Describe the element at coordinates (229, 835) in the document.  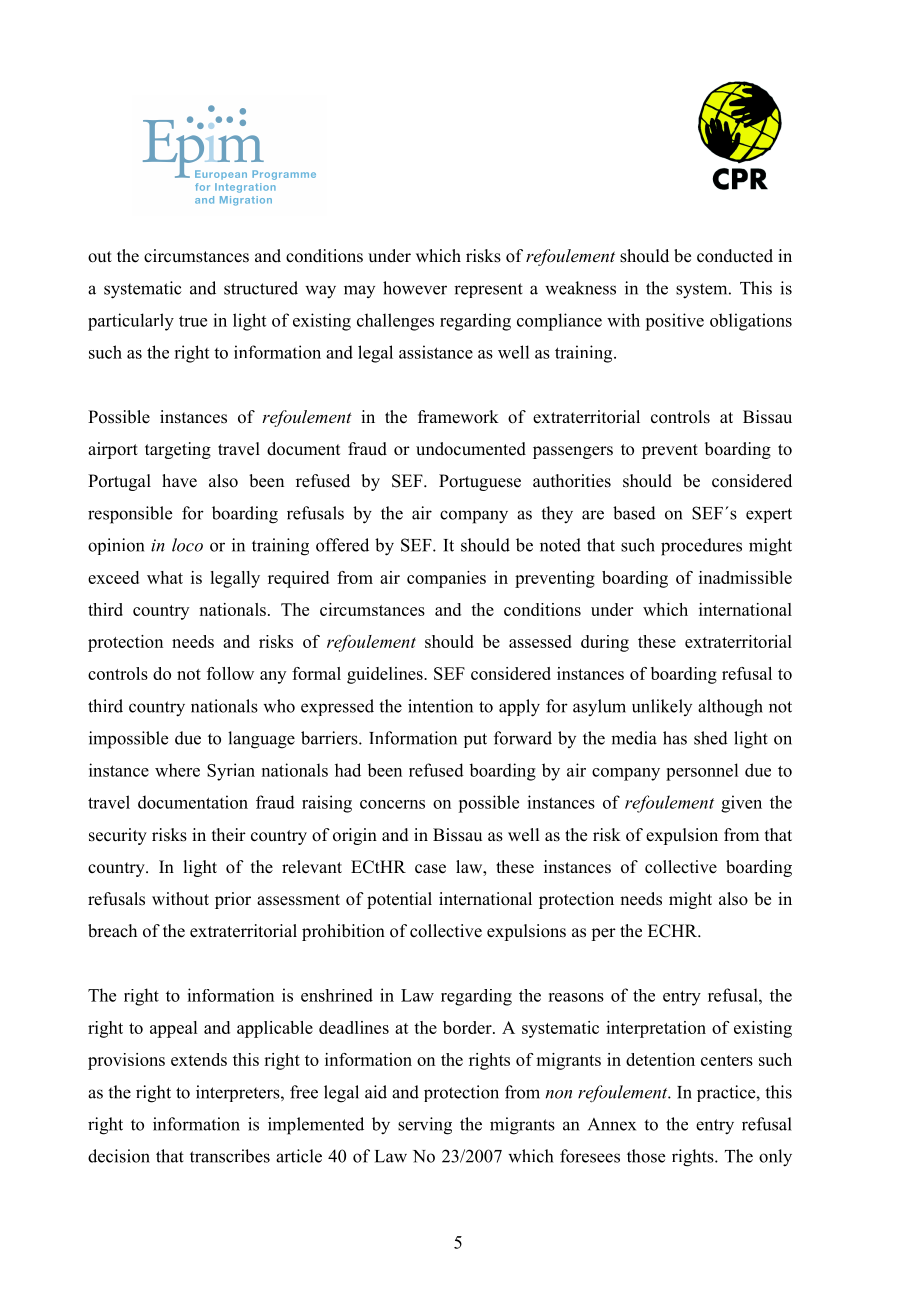
I see `their` at that location.
